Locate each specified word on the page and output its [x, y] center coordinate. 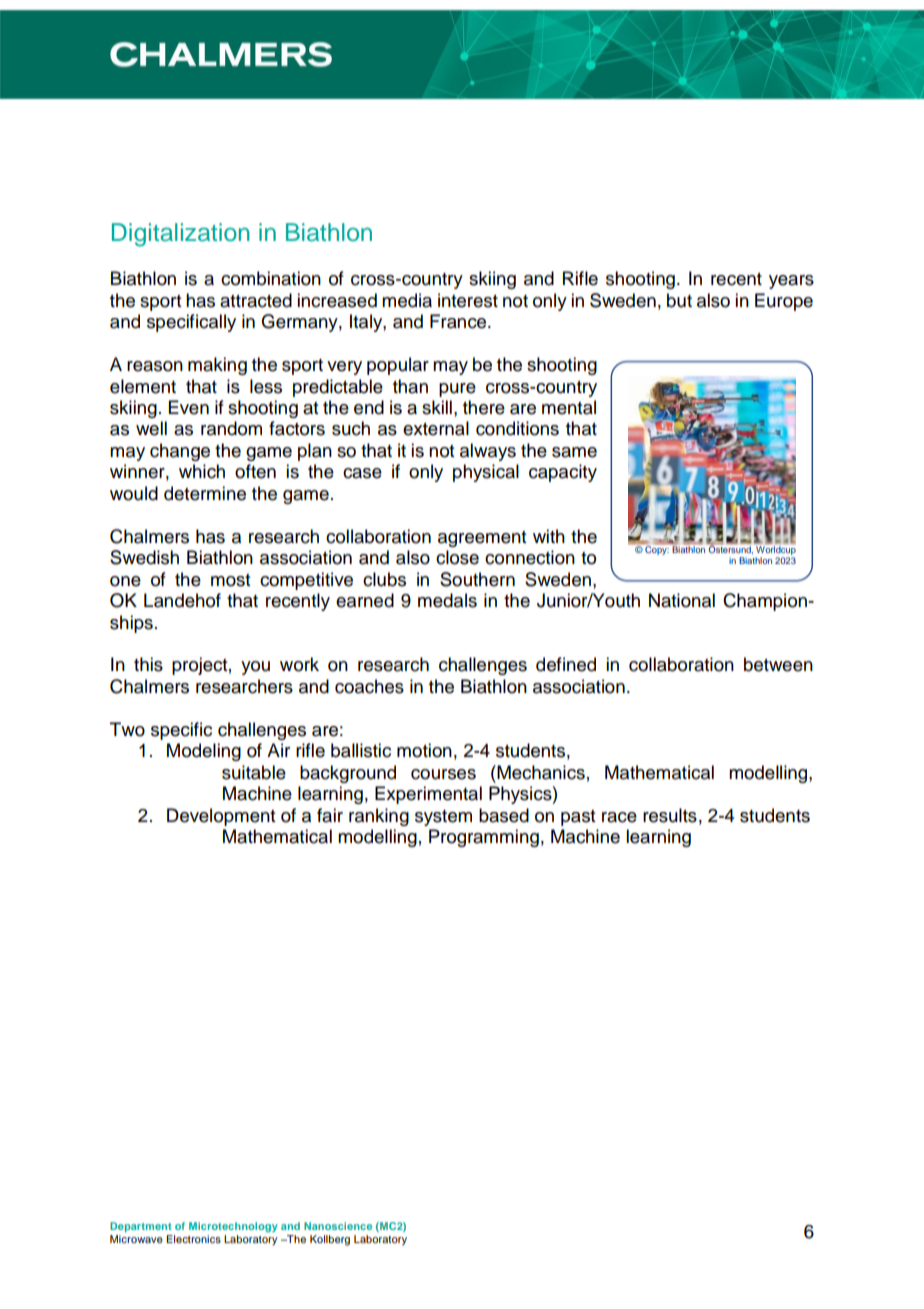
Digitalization [181, 235]
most [230, 580]
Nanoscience [338, 1226]
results [670, 815]
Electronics [193, 1239]
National [682, 600]
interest [468, 300]
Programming [484, 838]
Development [221, 817]
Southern [477, 579]
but [679, 300]
